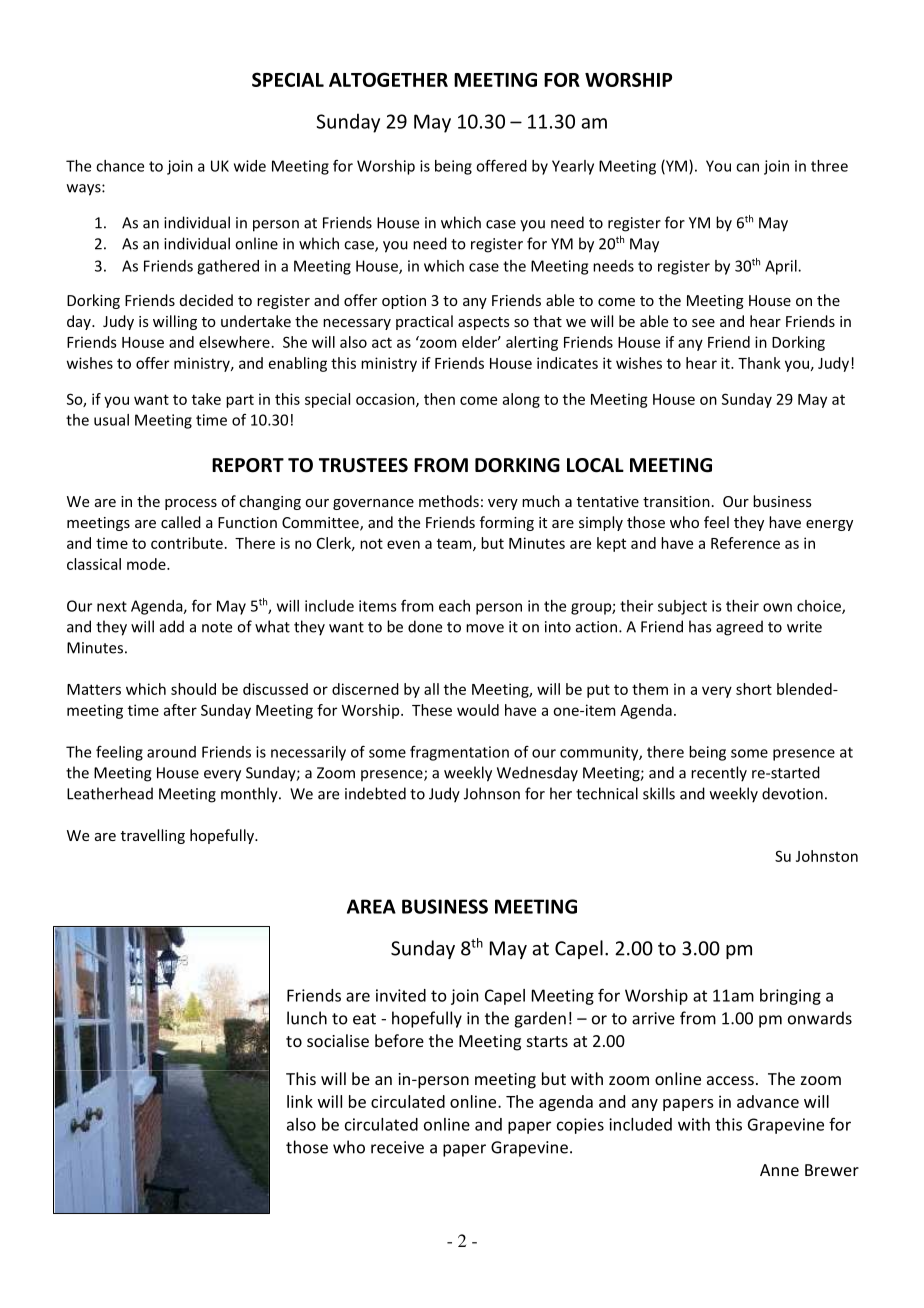 The image size is (924, 1308). What do you see at coordinates (153, 836) in the screenshot?
I see `travelling` at bounding box center [153, 836].
